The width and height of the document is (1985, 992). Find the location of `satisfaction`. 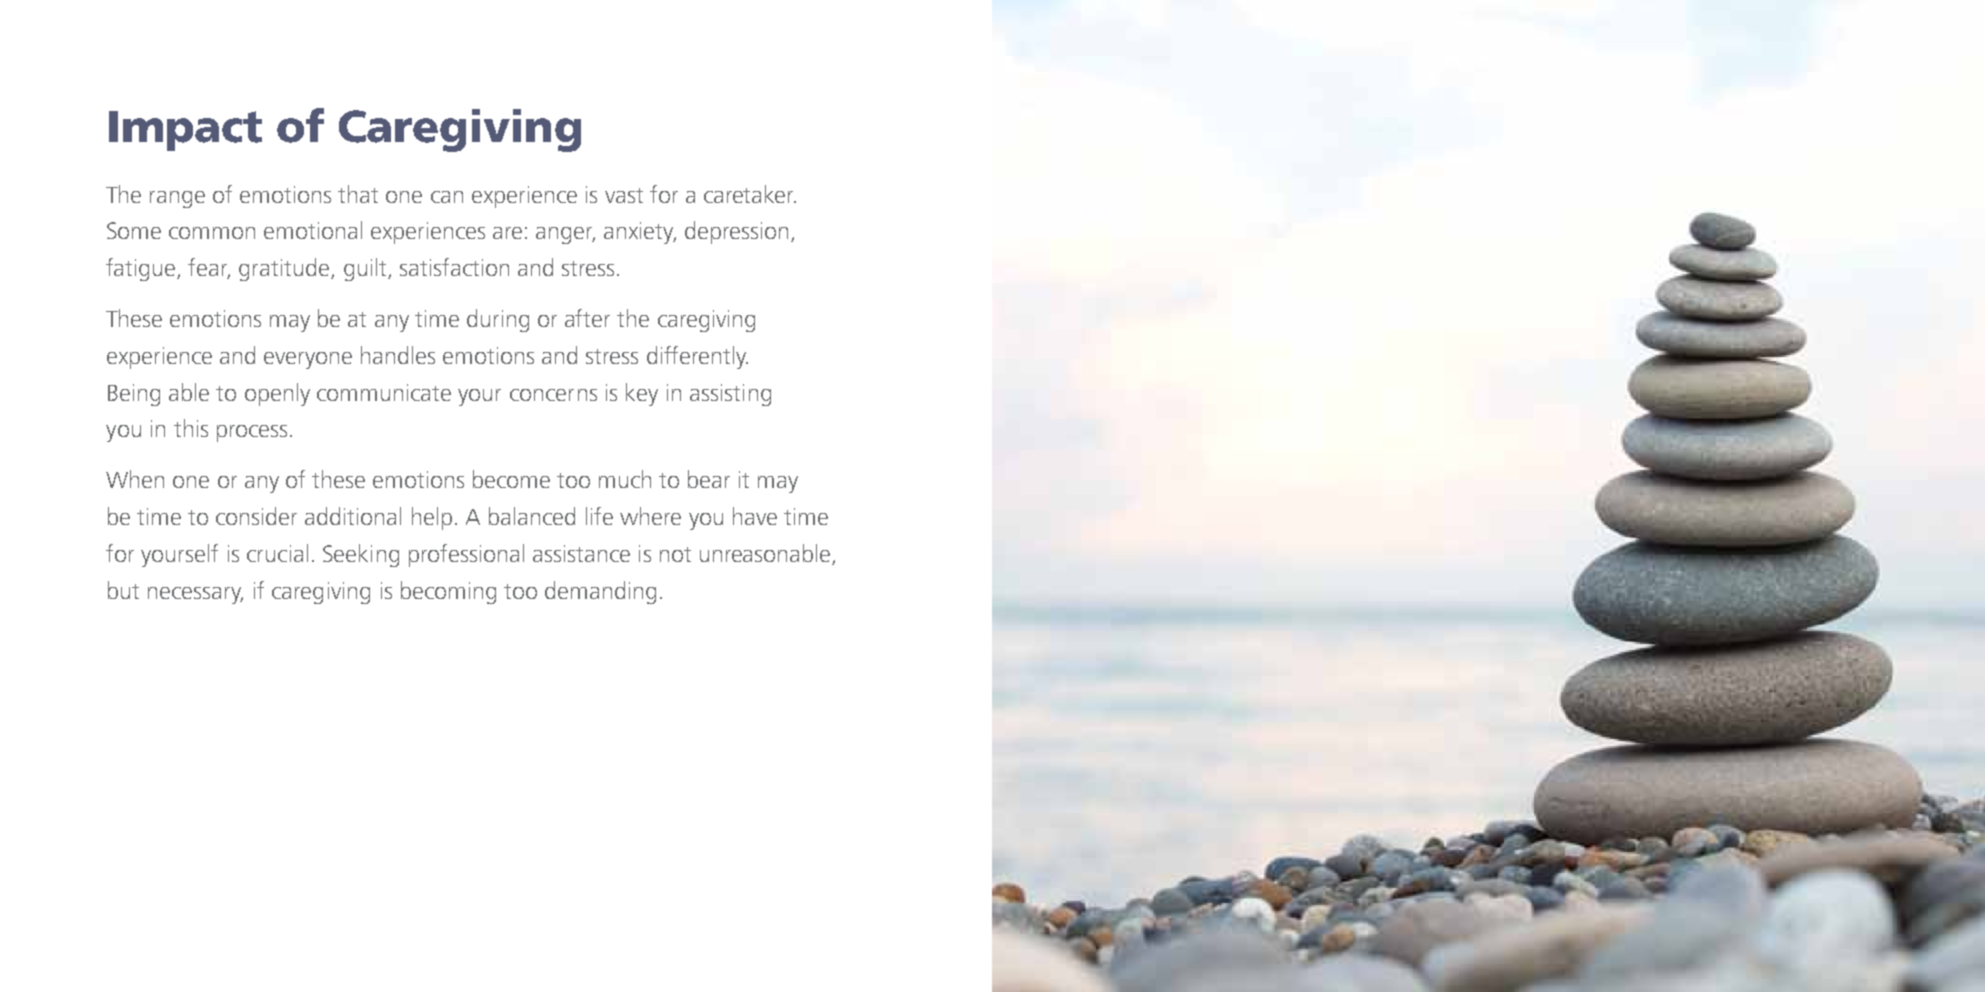

satisfaction is located at coordinates (454, 267).
